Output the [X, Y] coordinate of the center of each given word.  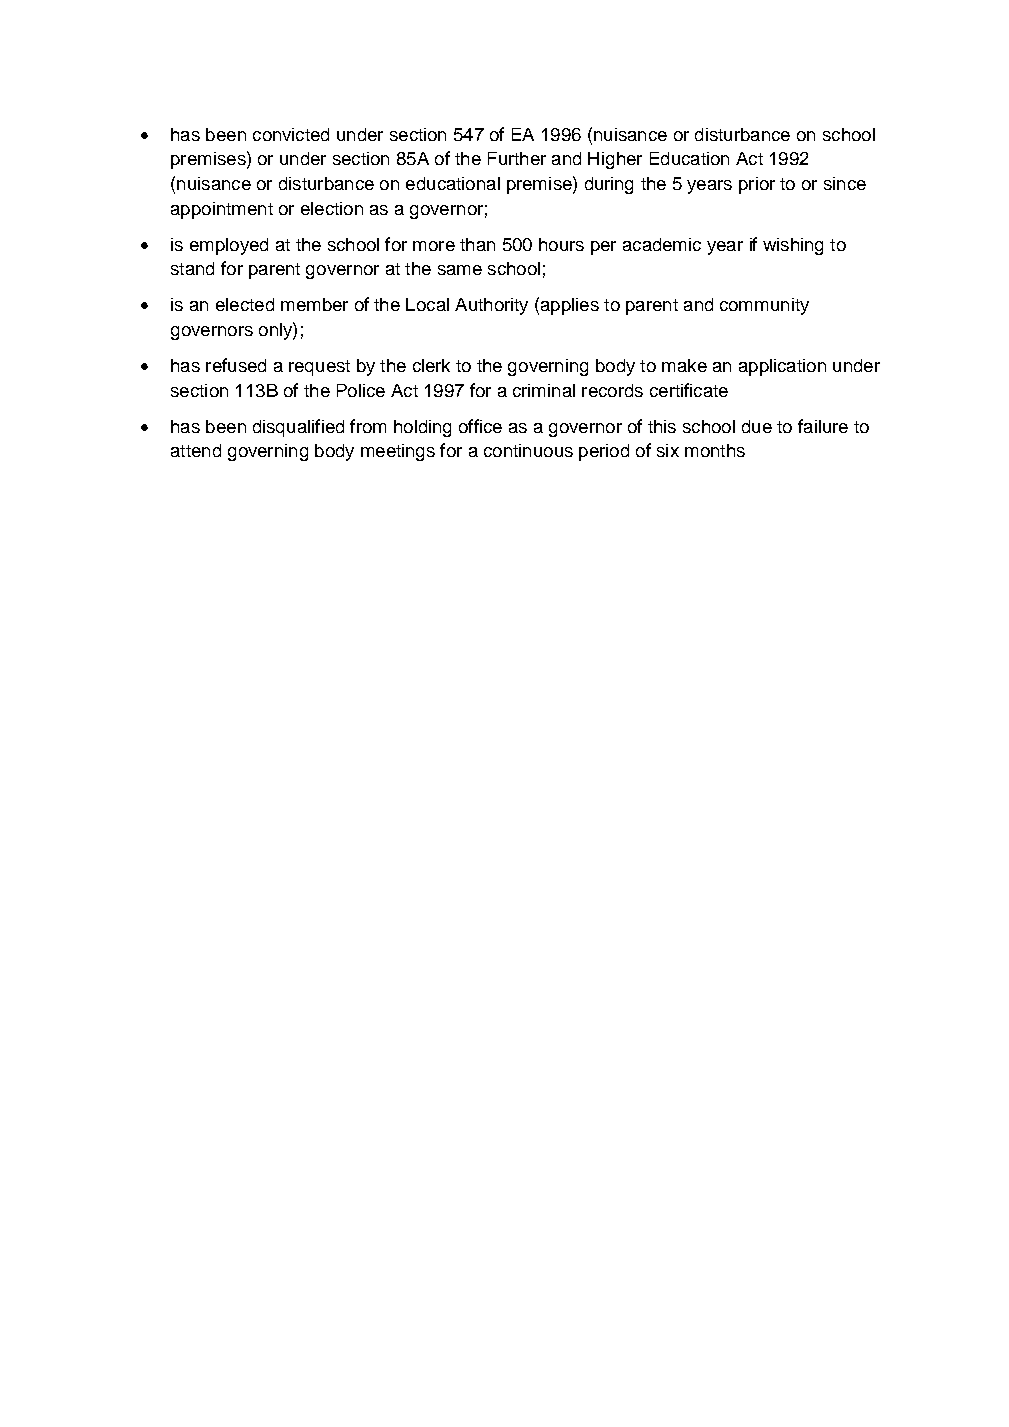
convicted [291, 134]
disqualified [298, 428]
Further [517, 158]
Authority [491, 306]
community [764, 306]
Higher [615, 160]
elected [245, 304]
